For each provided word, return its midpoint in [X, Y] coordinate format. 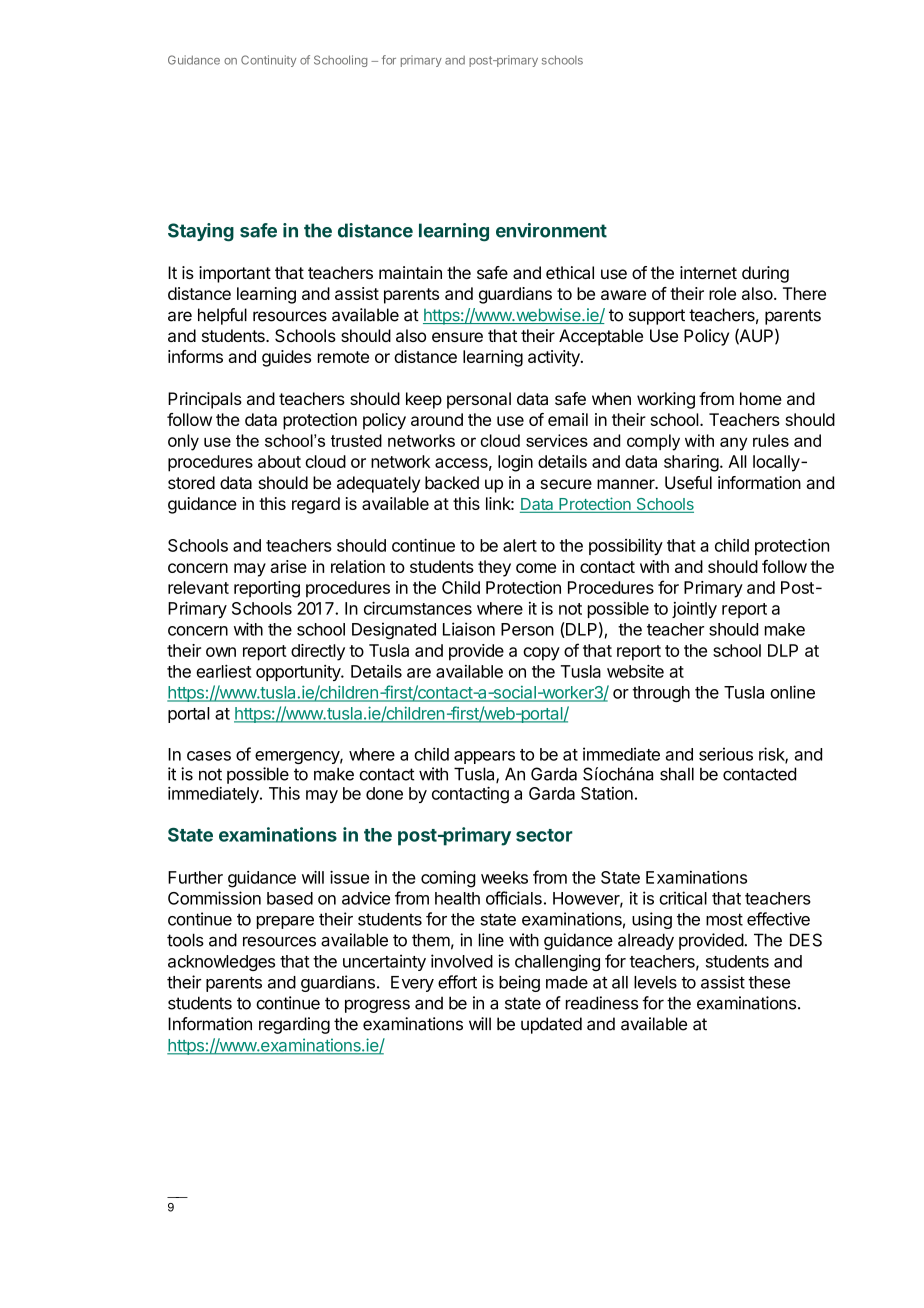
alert [520, 545]
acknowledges [221, 963]
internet [708, 272]
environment [551, 230]
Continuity [268, 61]
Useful [688, 482]
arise [289, 566]
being [519, 983]
